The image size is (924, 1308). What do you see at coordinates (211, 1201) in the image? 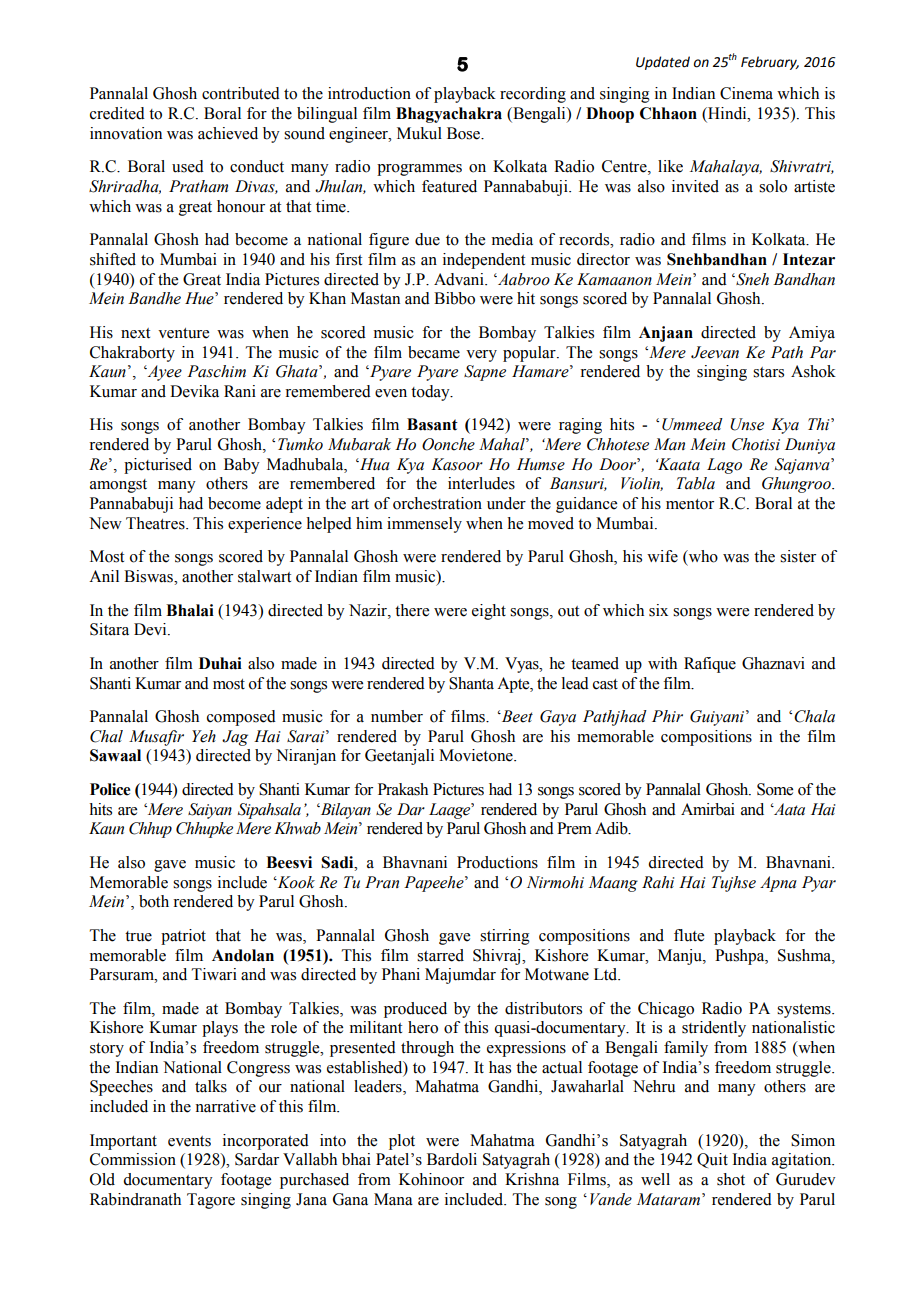
I see `Tagore` at bounding box center [211, 1201].
